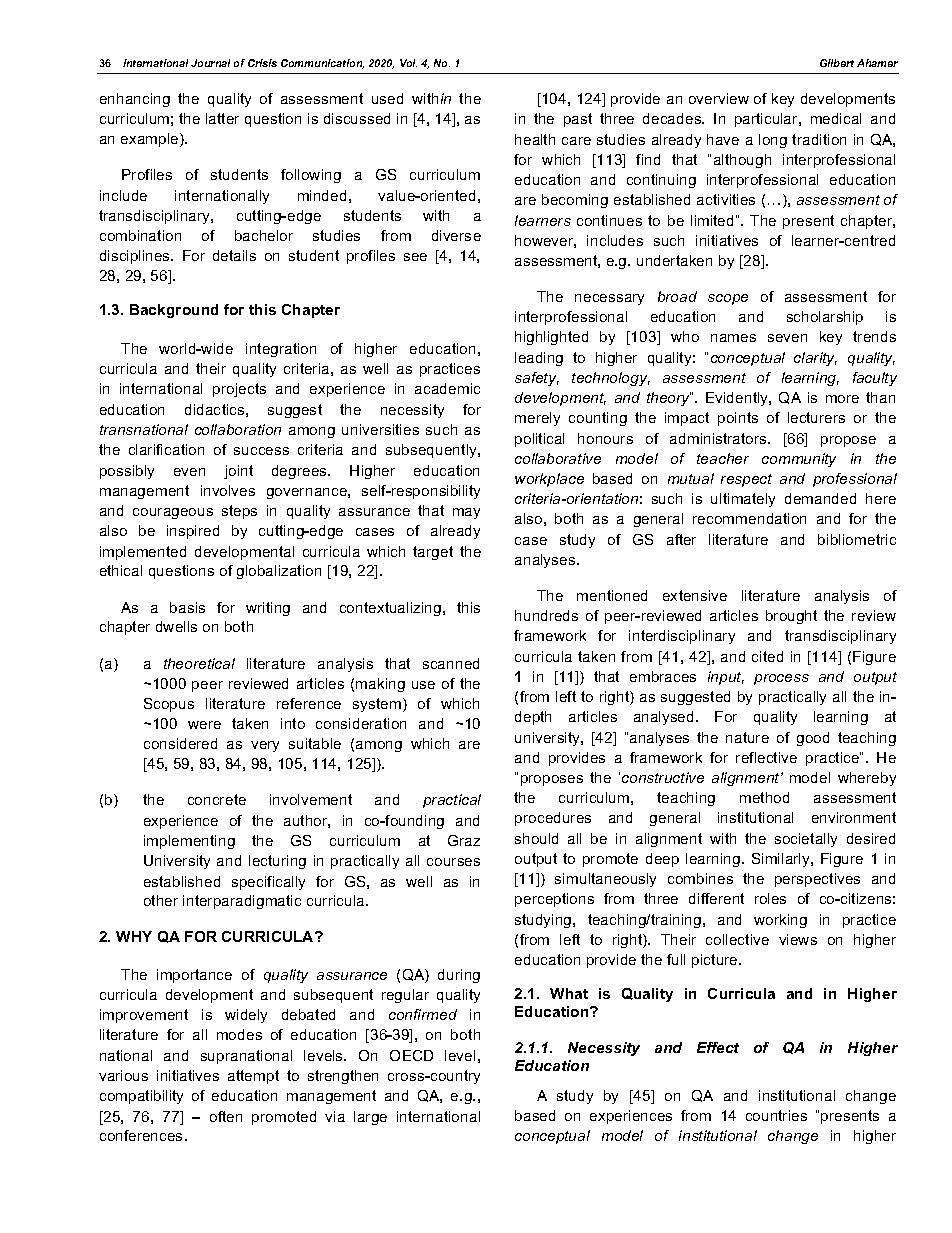 This page has height=1233, width=952. What do you see at coordinates (776, 1115) in the page?
I see `countries` at bounding box center [776, 1115].
